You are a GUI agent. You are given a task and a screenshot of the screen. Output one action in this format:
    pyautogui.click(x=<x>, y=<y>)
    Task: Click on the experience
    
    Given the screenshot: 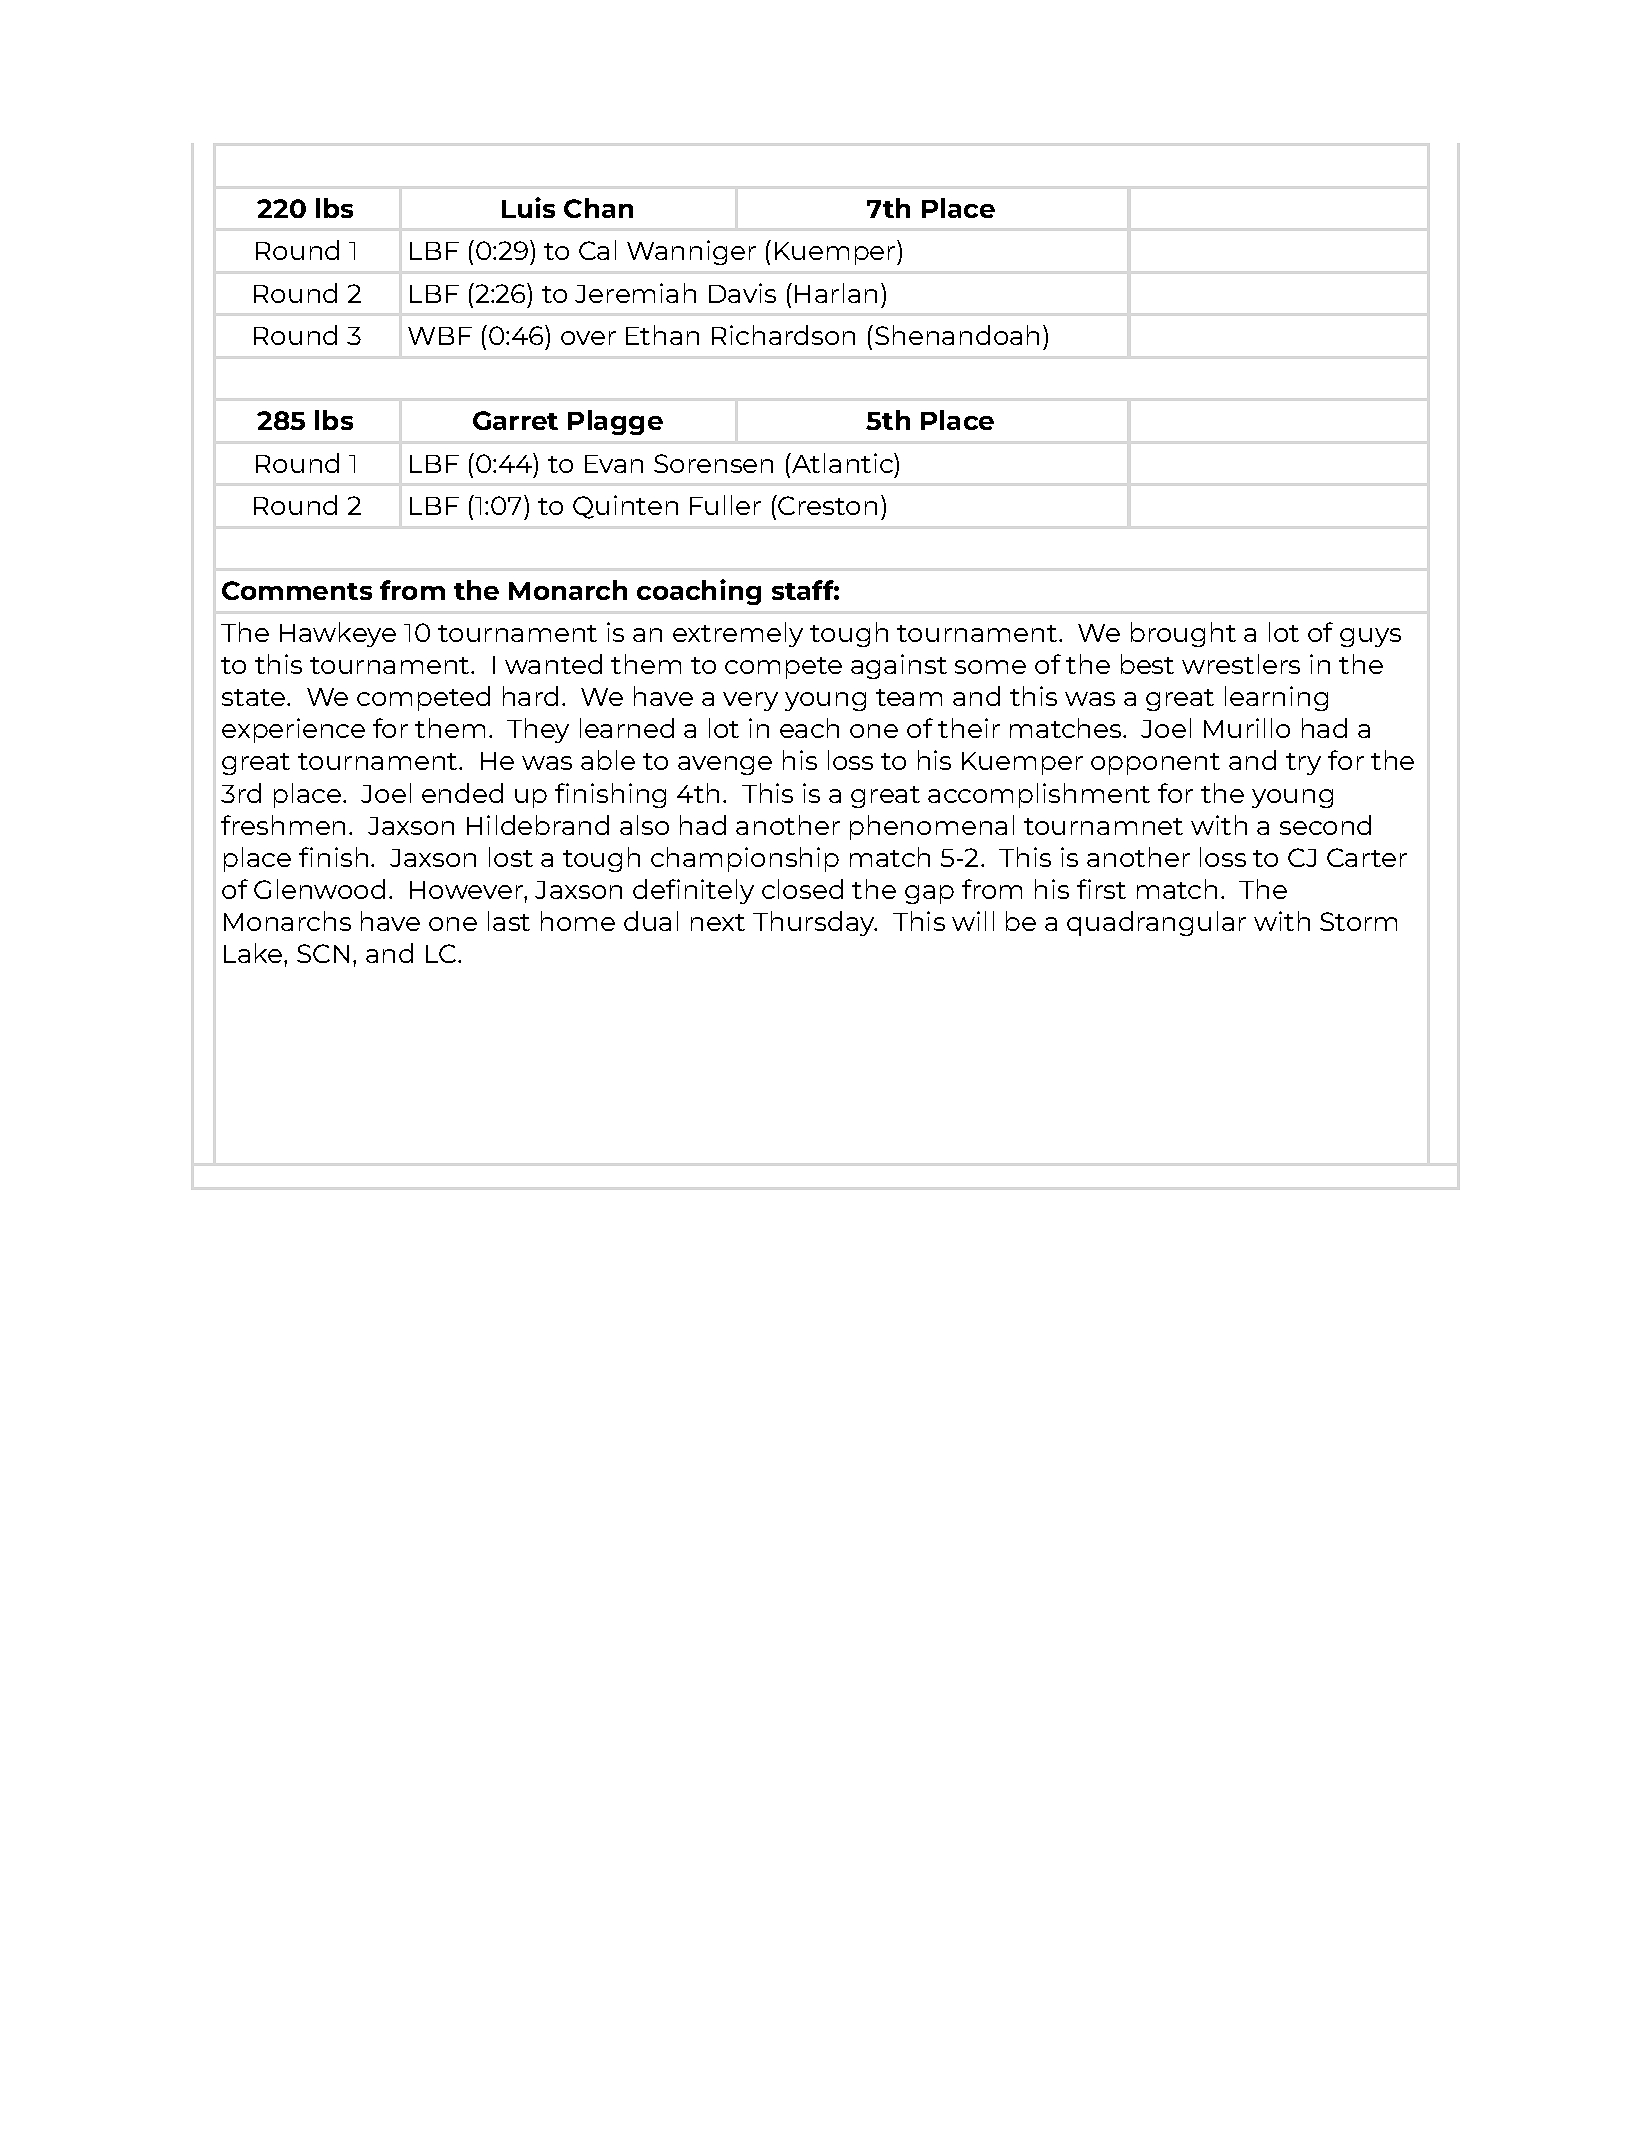 What is the action you would take?
    pyautogui.click(x=293, y=730)
